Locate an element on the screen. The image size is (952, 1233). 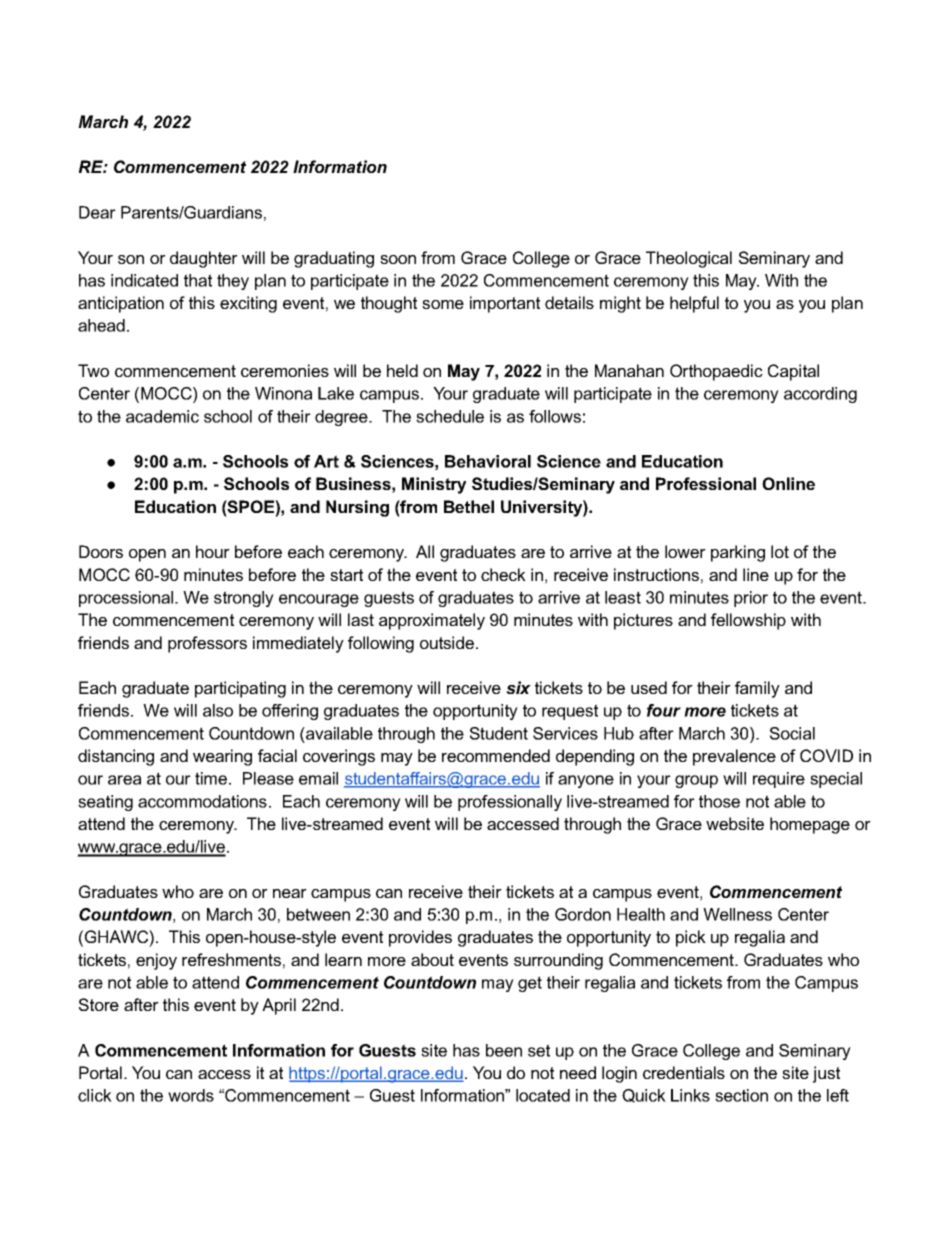
wearing is located at coordinates (222, 757).
